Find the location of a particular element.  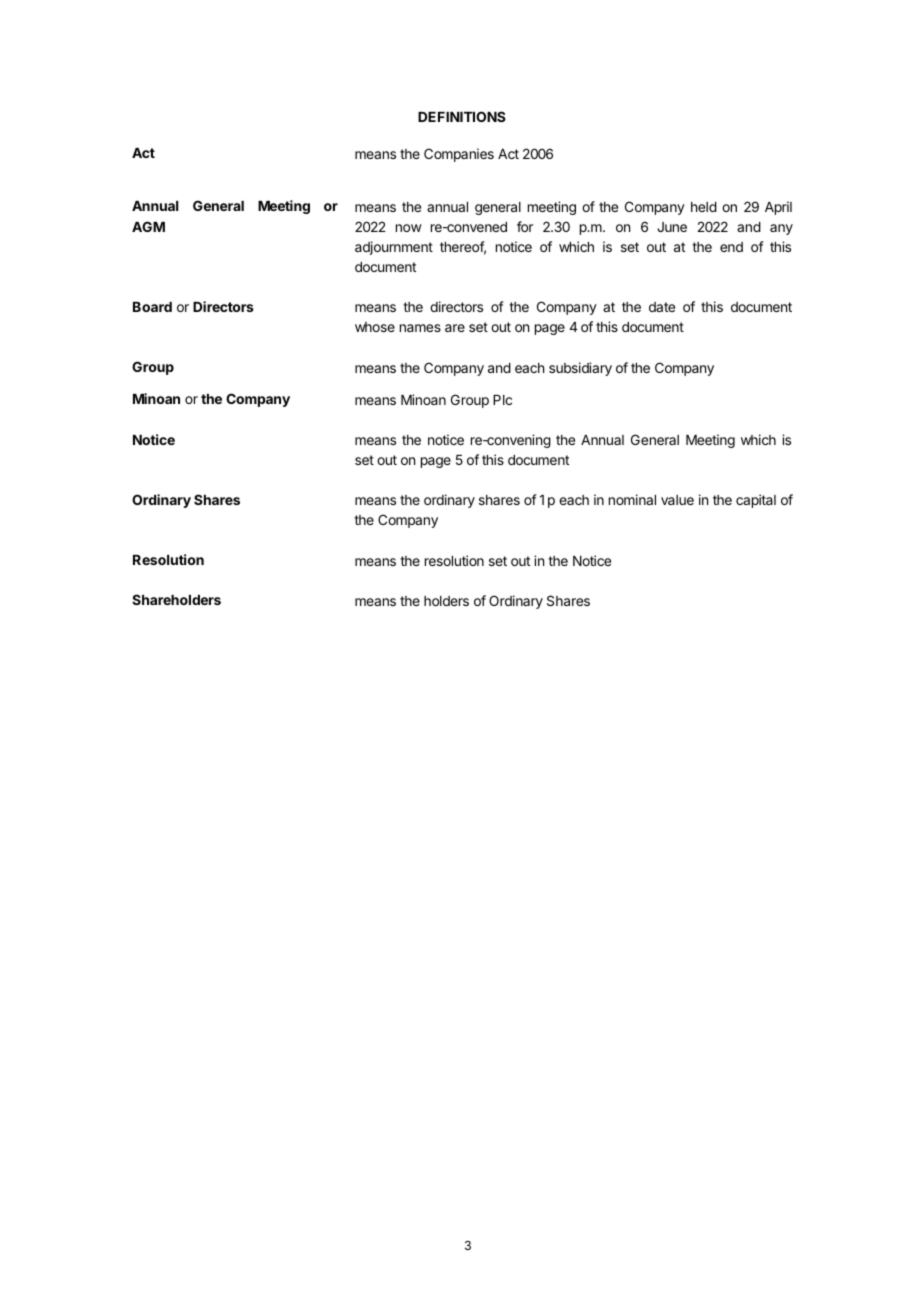

AGM is located at coordinates (148, 226).
